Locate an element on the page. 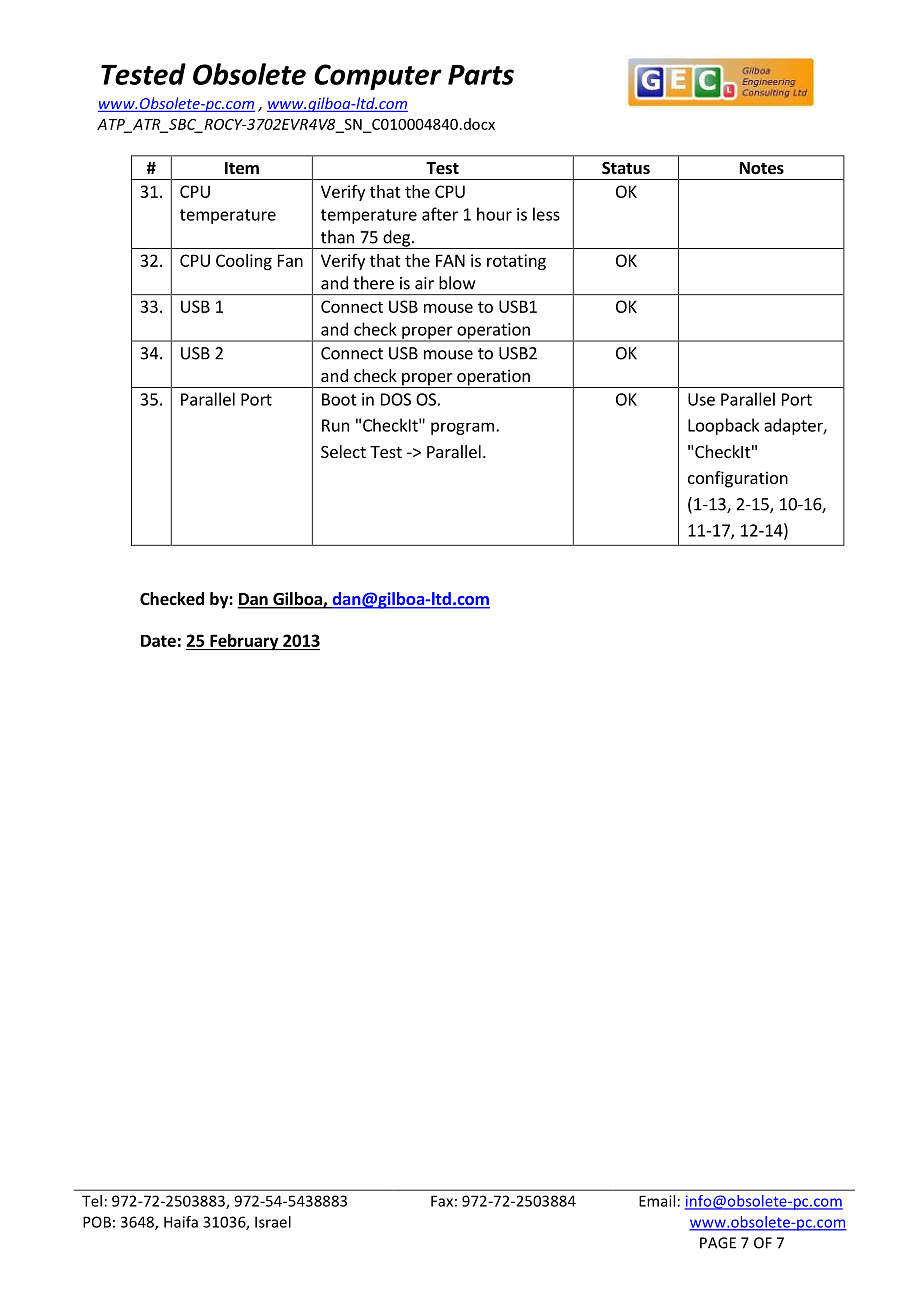  Run is located at coordinates (335, 425).
